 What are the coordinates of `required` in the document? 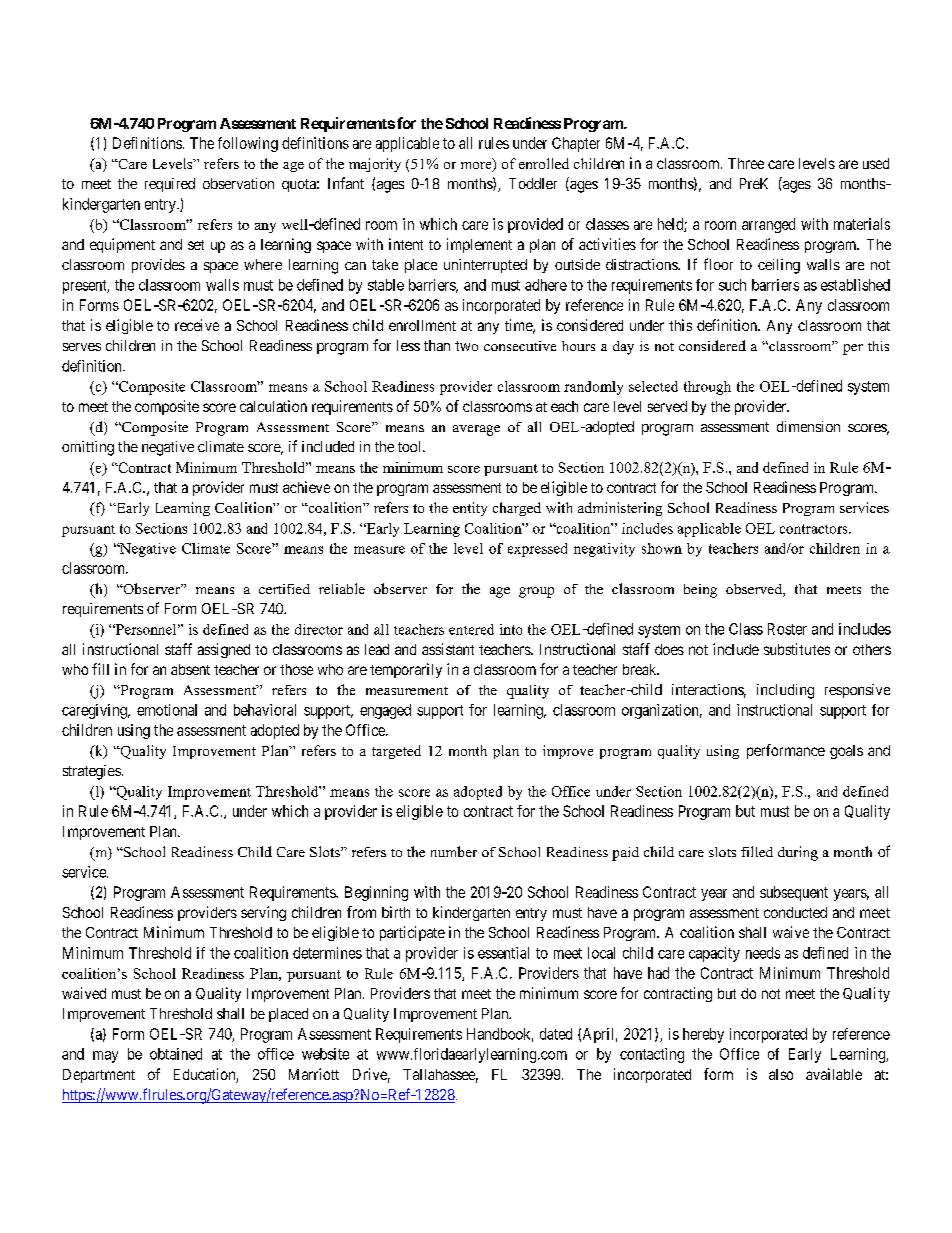 It's located at (170, 185).
